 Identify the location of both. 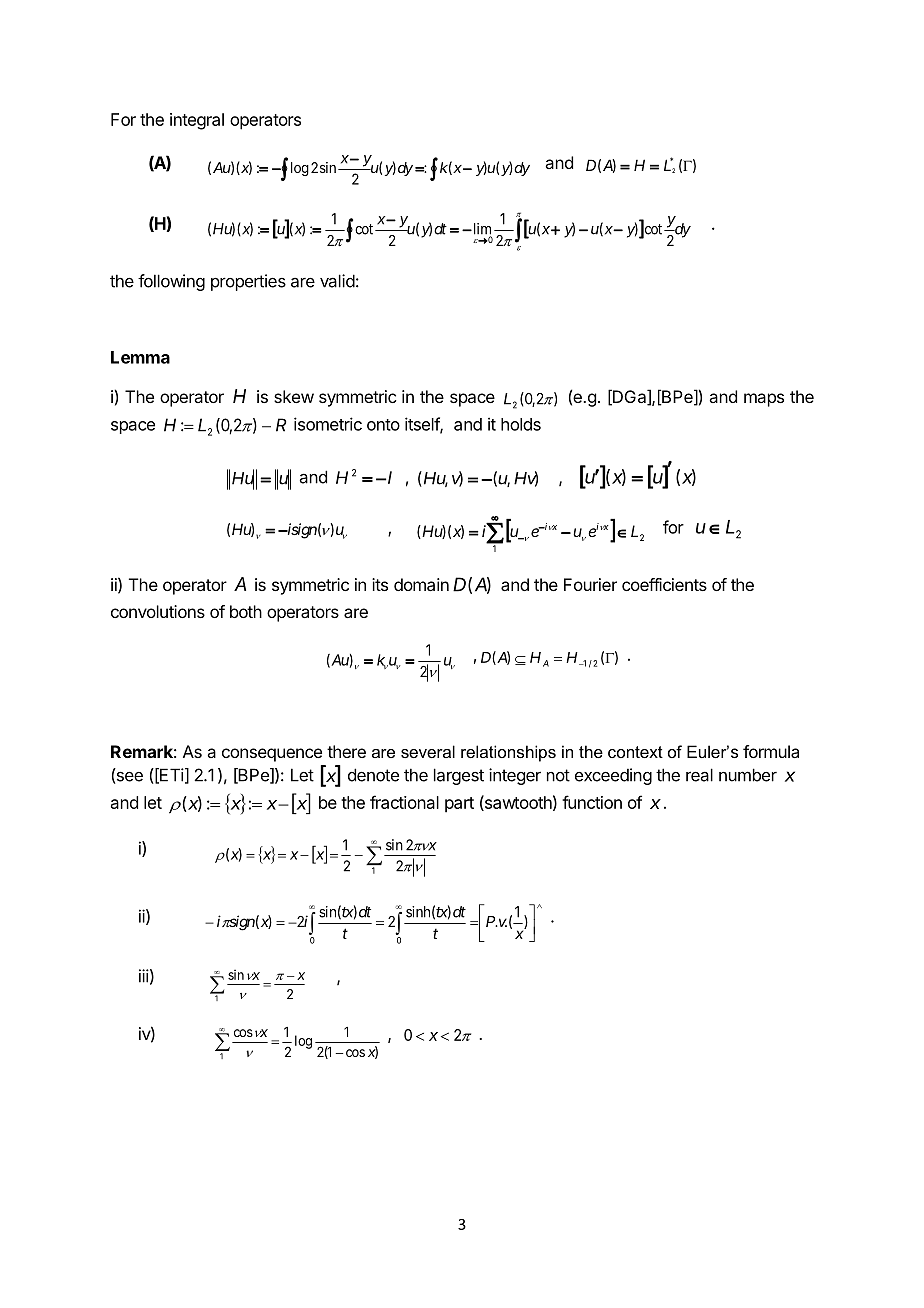
(246, 611).
